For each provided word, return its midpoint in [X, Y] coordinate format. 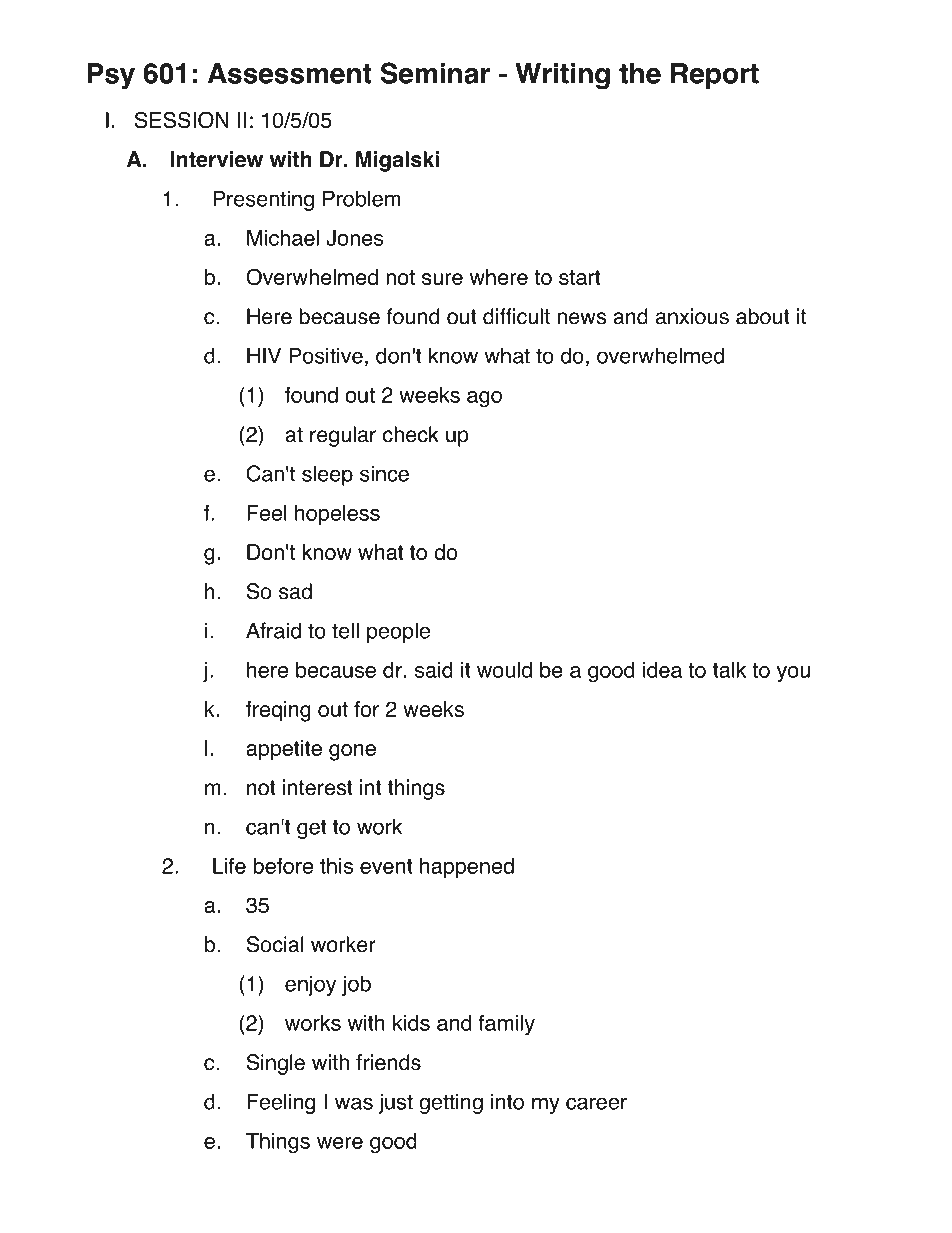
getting [451, 1103]
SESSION [182, 120]
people [398, 632]
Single [276, 1064]
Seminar [435, 73]
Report [715, 76]
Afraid [273, 630]
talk [729, 670]
